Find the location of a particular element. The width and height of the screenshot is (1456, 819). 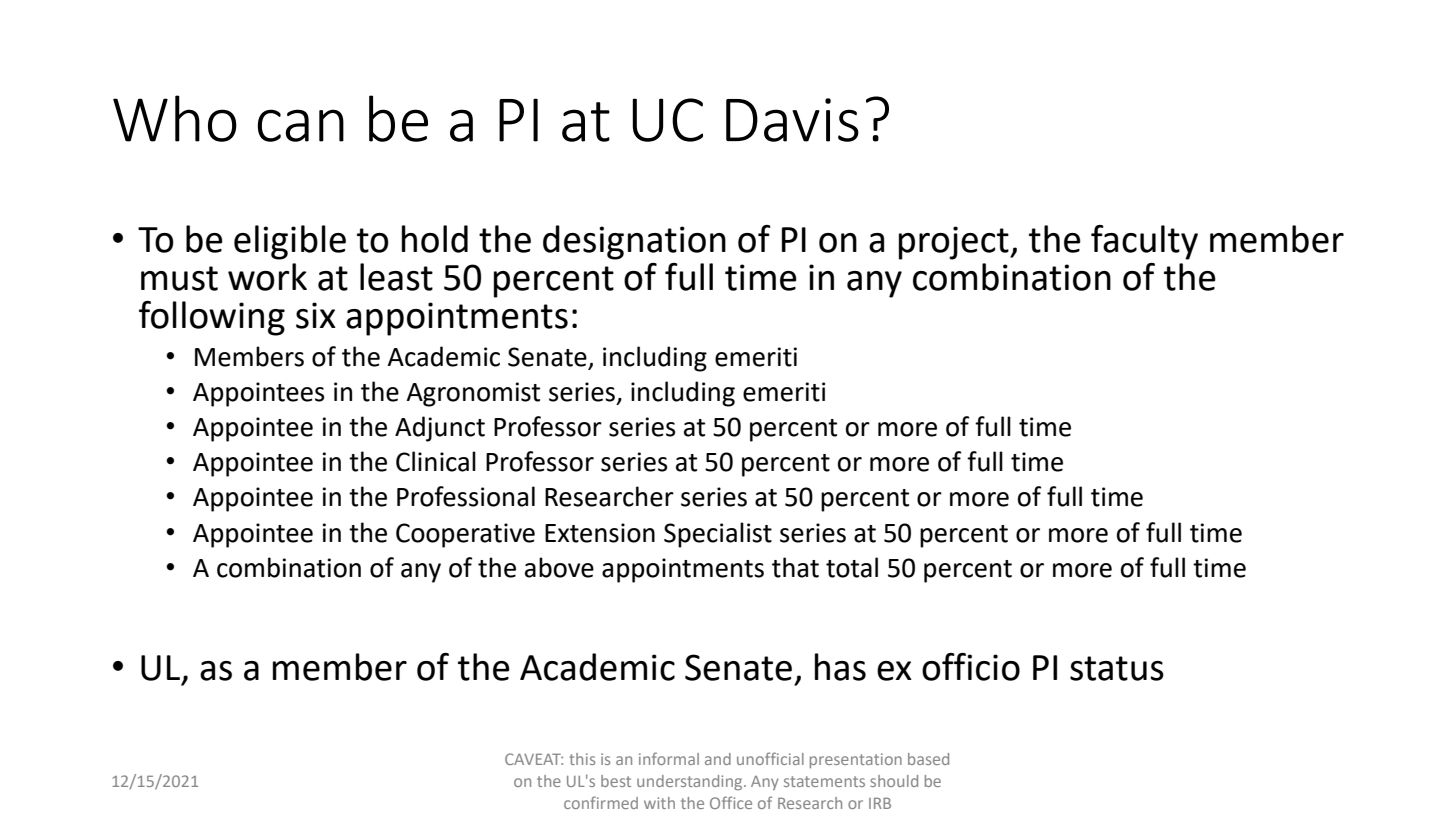

Davis is located at coordinates (792, 120).
